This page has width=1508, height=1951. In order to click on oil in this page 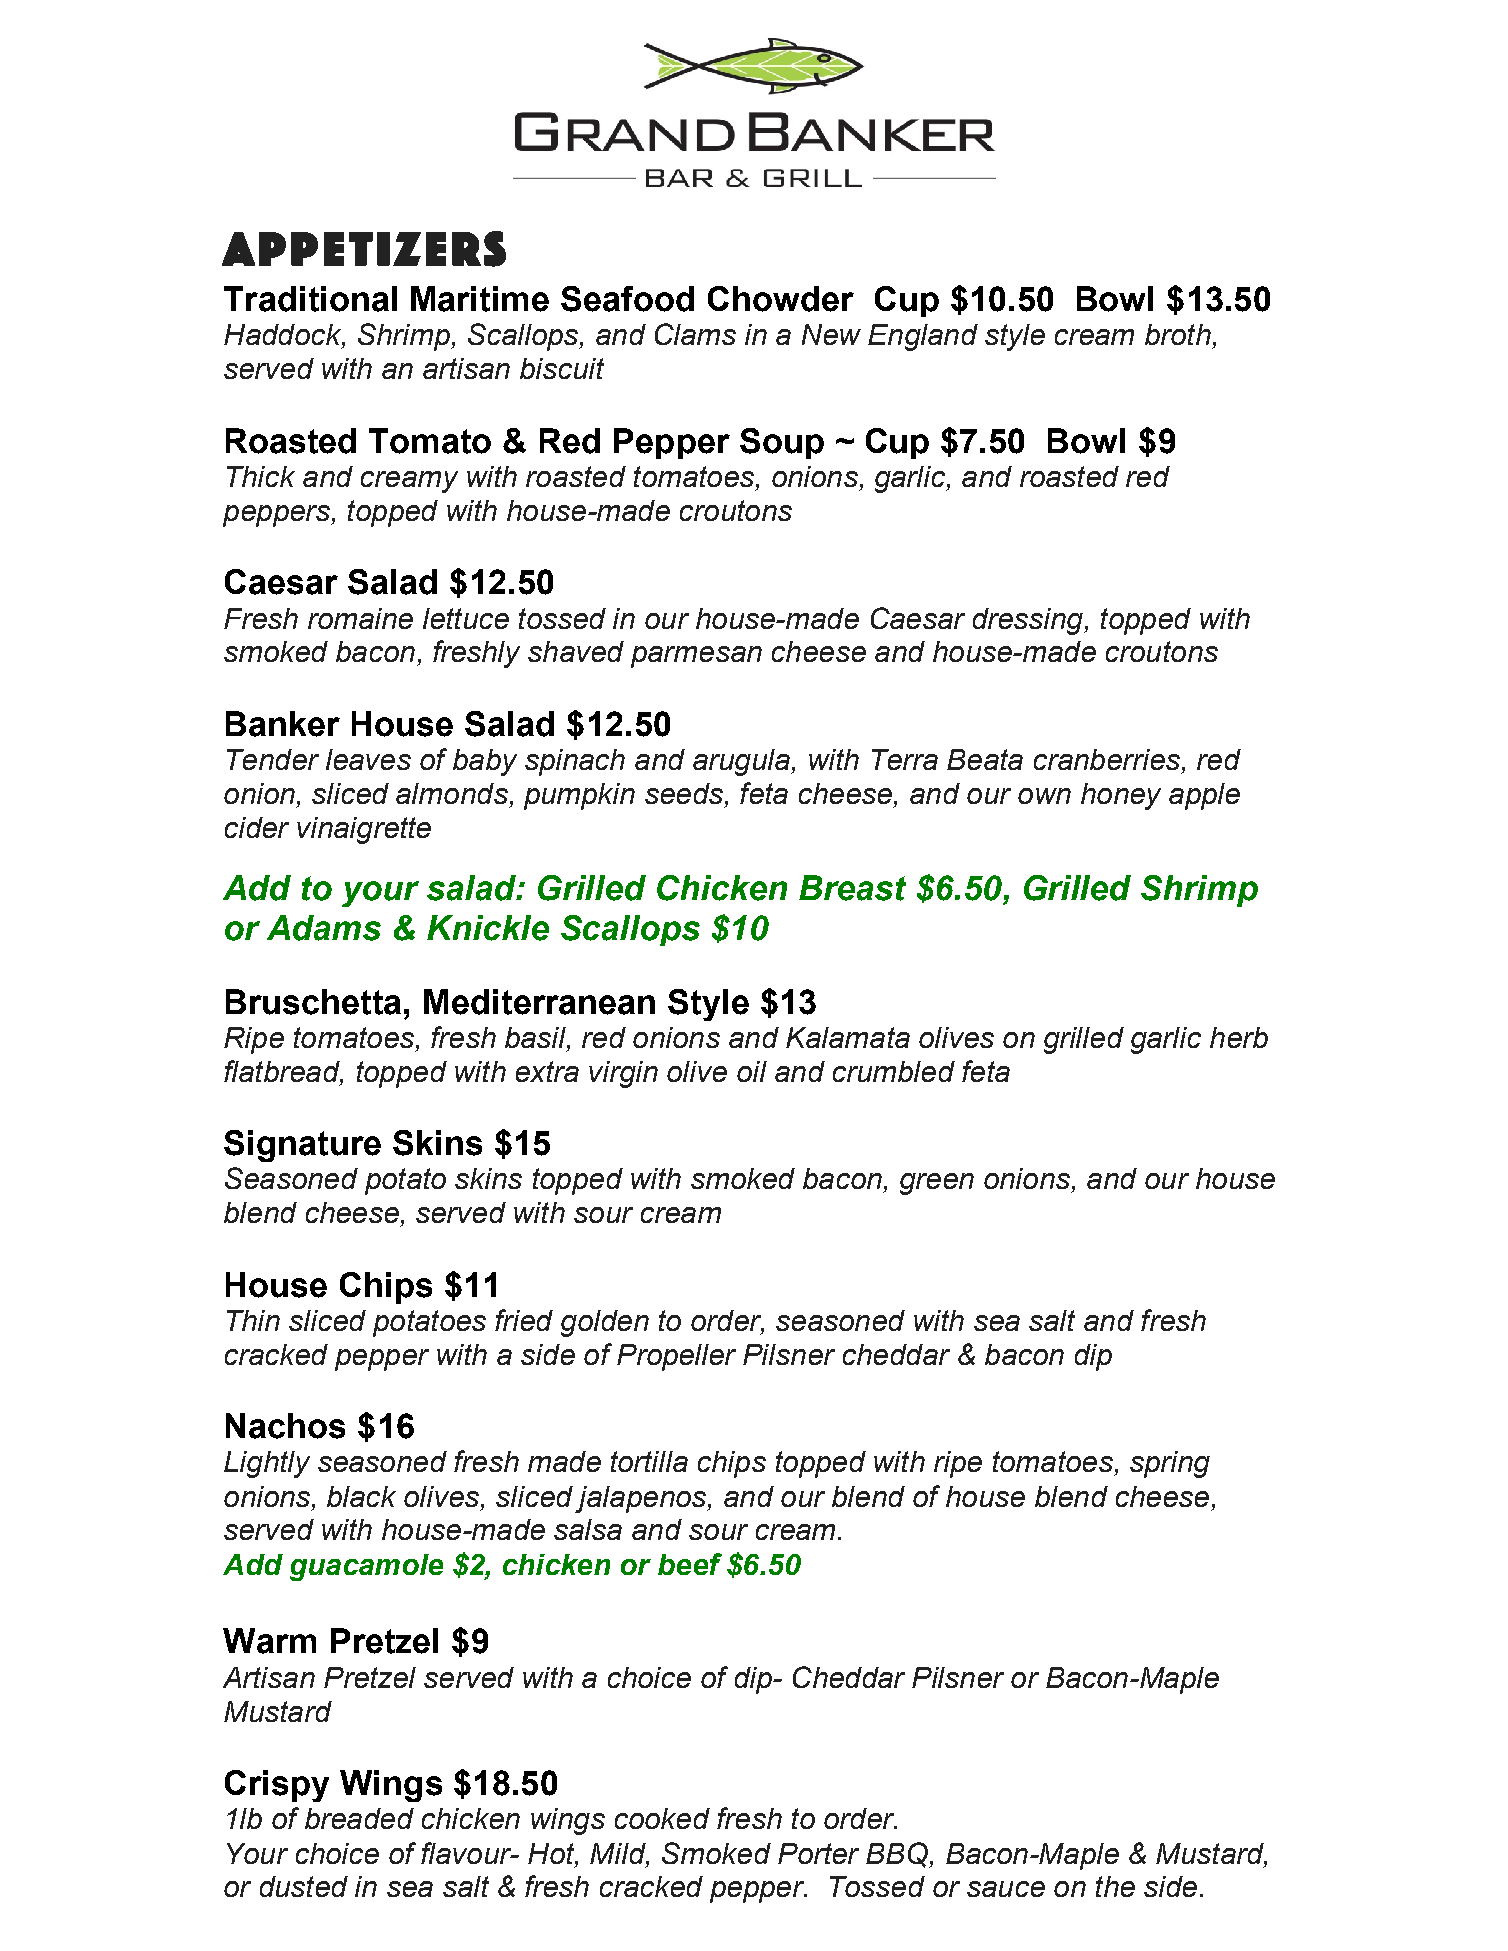, I will do `click(752, 1071)`.
